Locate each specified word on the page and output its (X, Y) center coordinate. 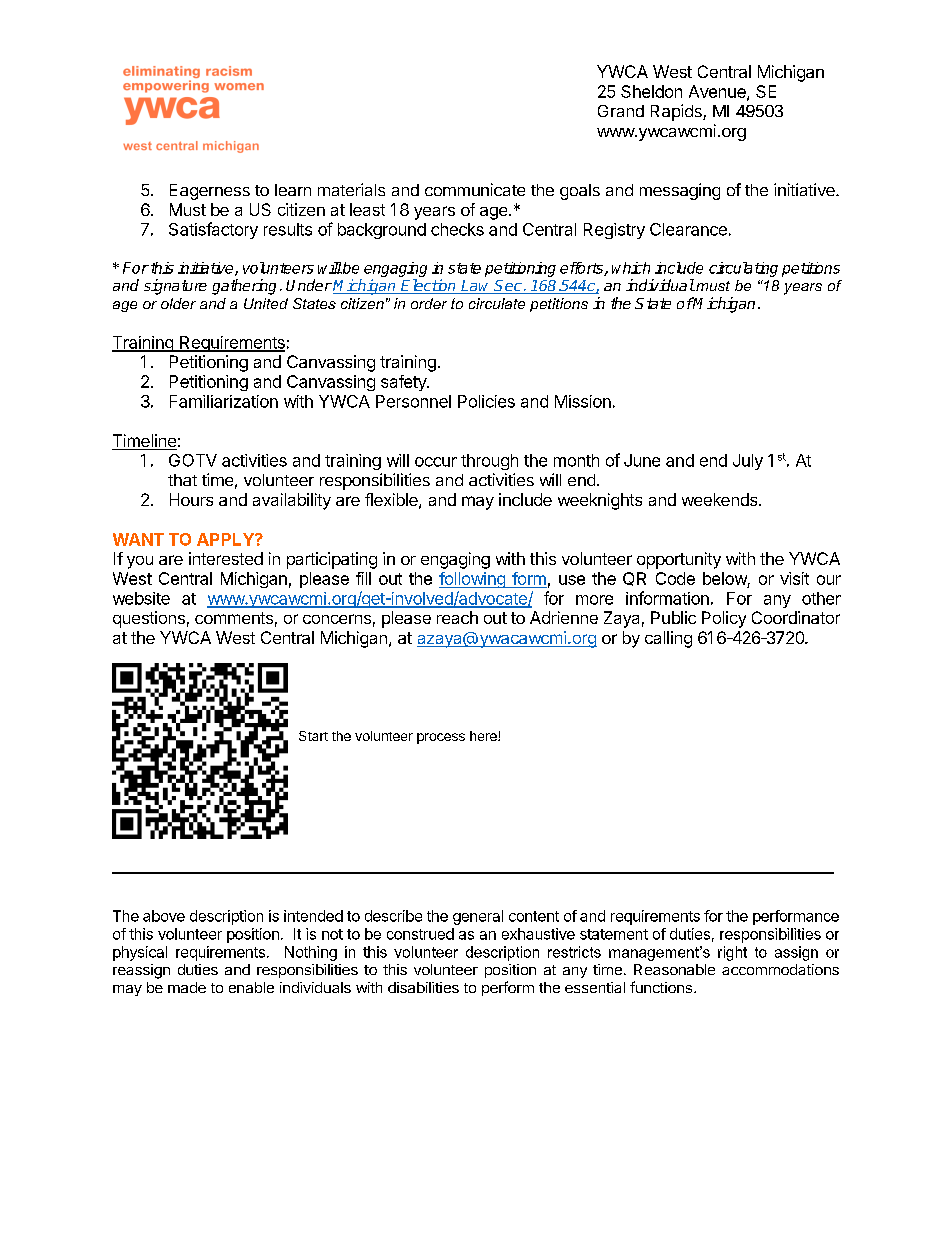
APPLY (226, 539)
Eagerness (210, 192)
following (473, 580)
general (478, 917)
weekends (721, 499)
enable (251, 987)
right (732, 953)
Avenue (718, 92)
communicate (475, 189)
